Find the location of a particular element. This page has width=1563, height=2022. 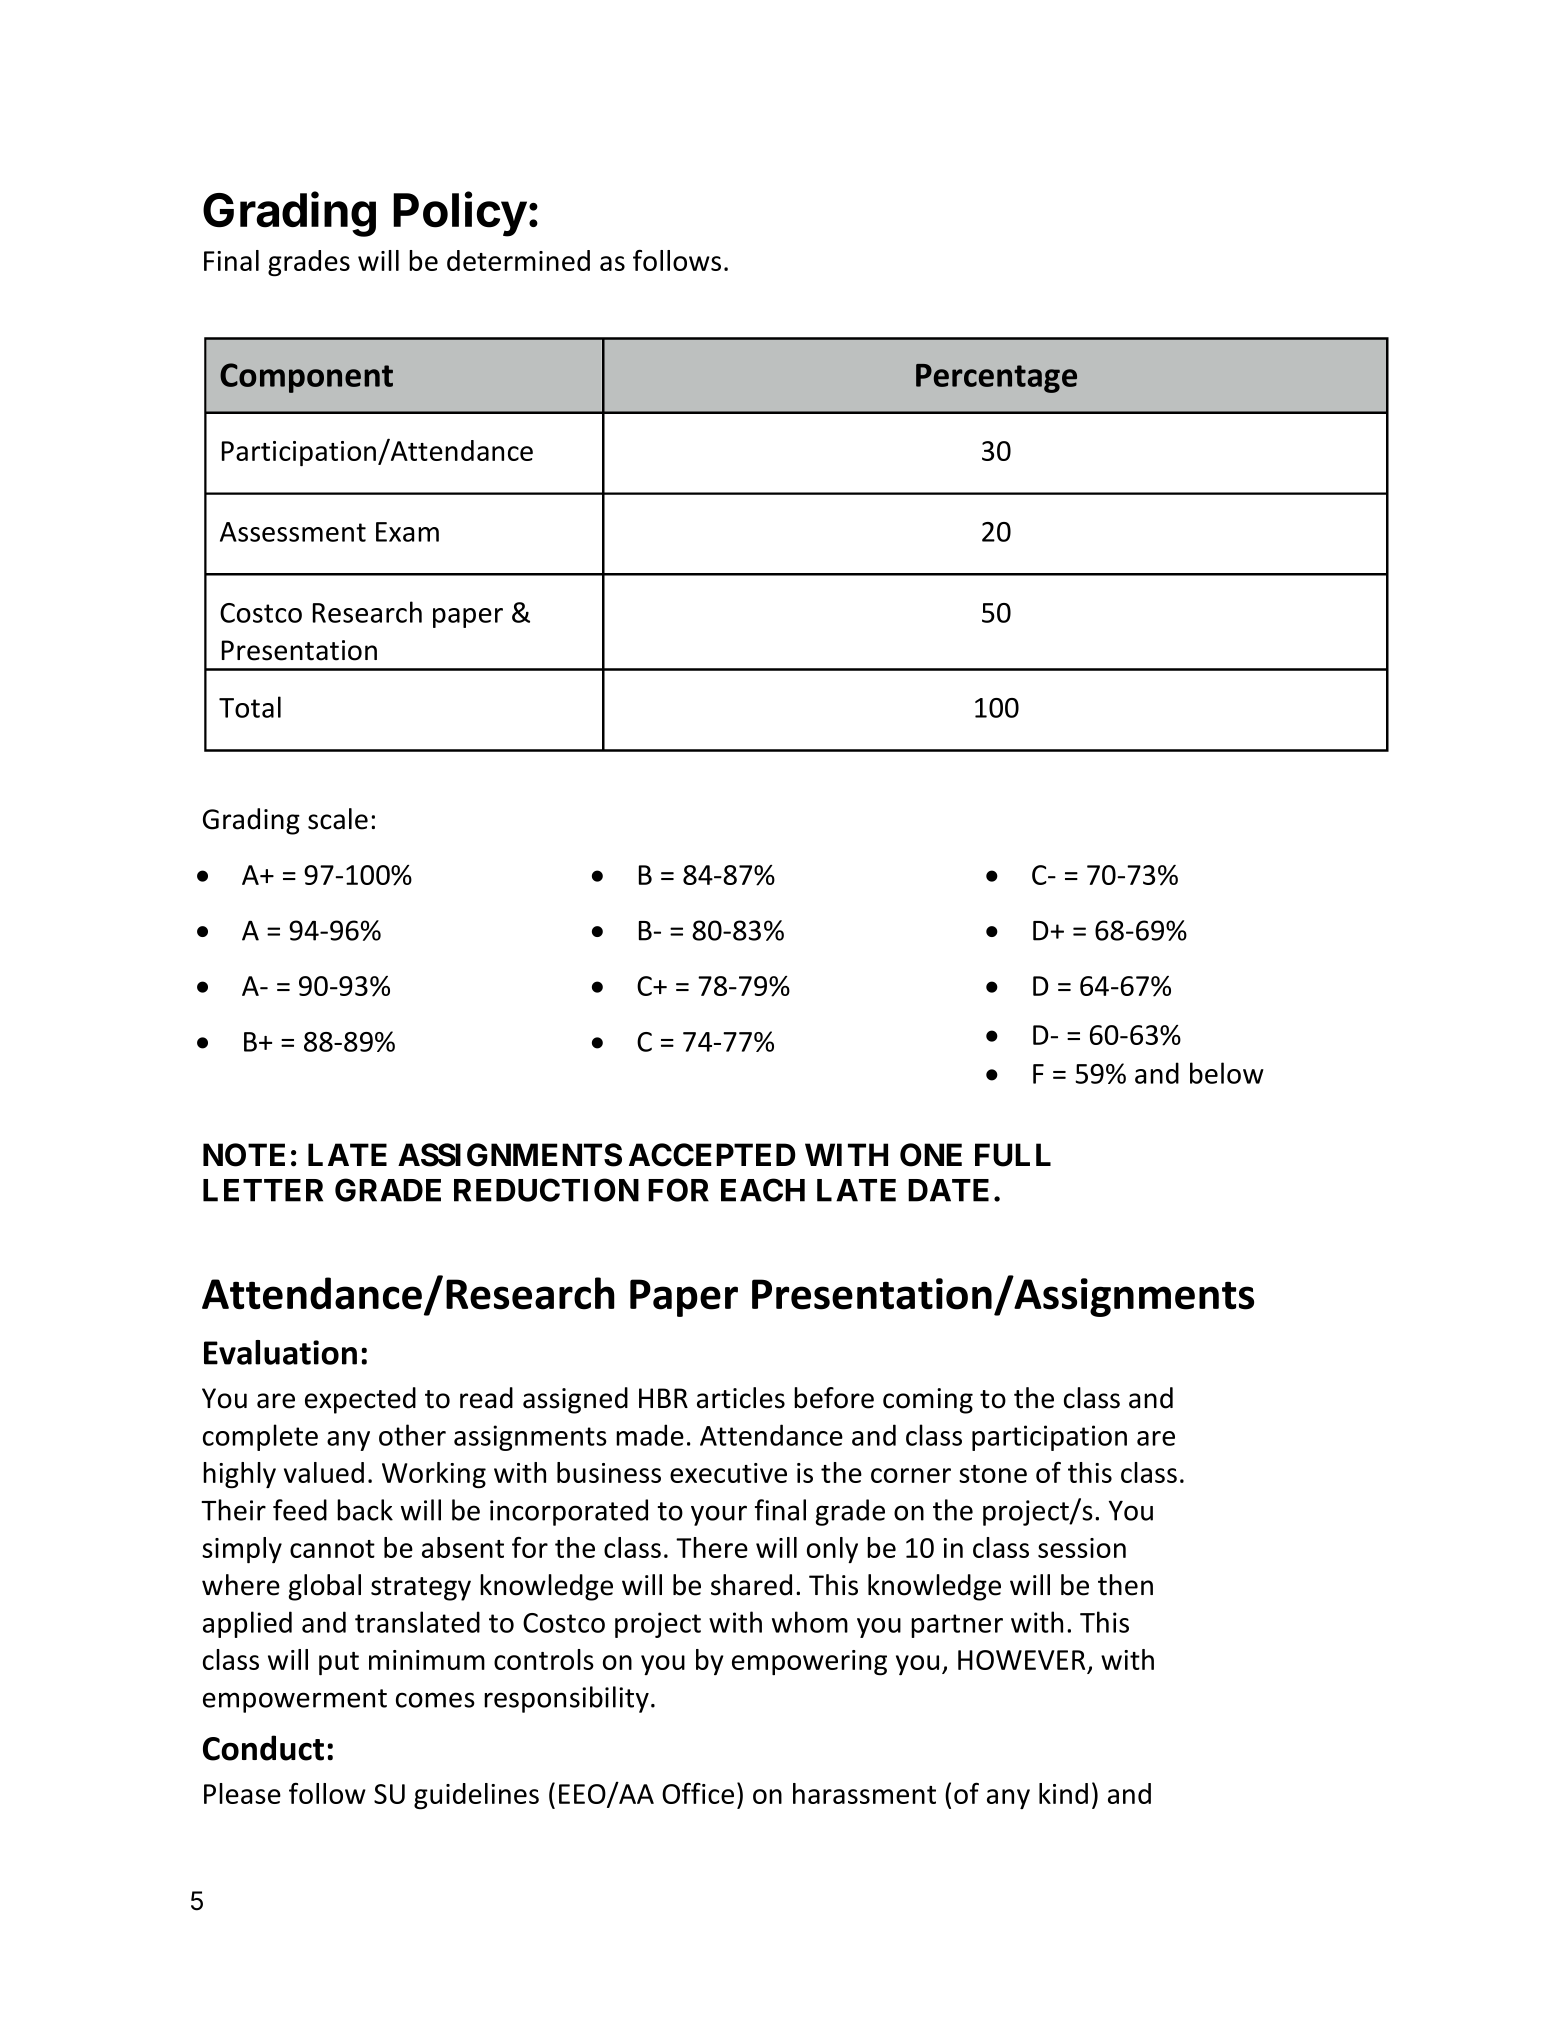

Exam is located at coordinates (407, 532).
